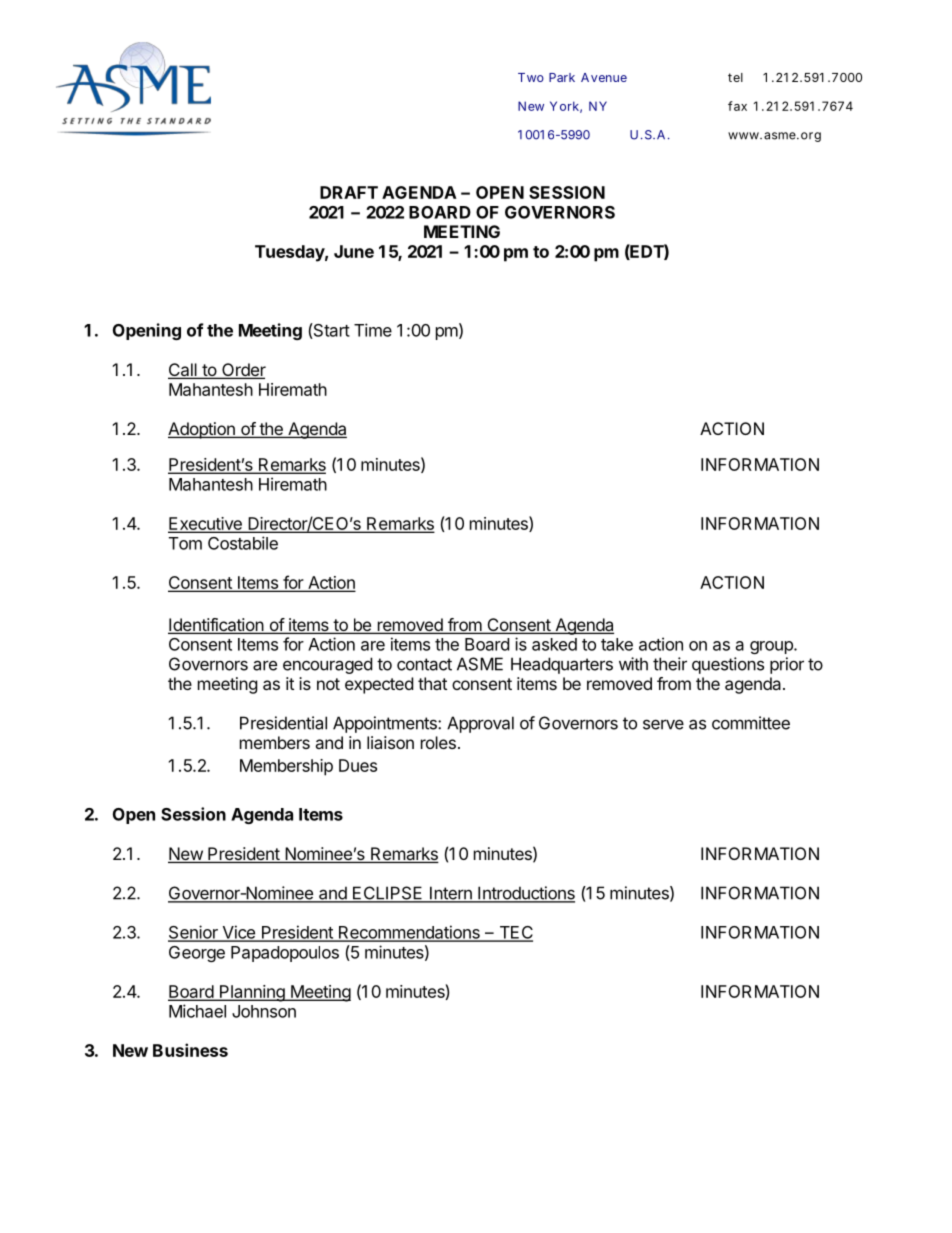 The width and height of the document is (952, 1233). What do you see at coordinates (238, 933) in the document?
I see `Vice` at bounding box center [238, 933].
